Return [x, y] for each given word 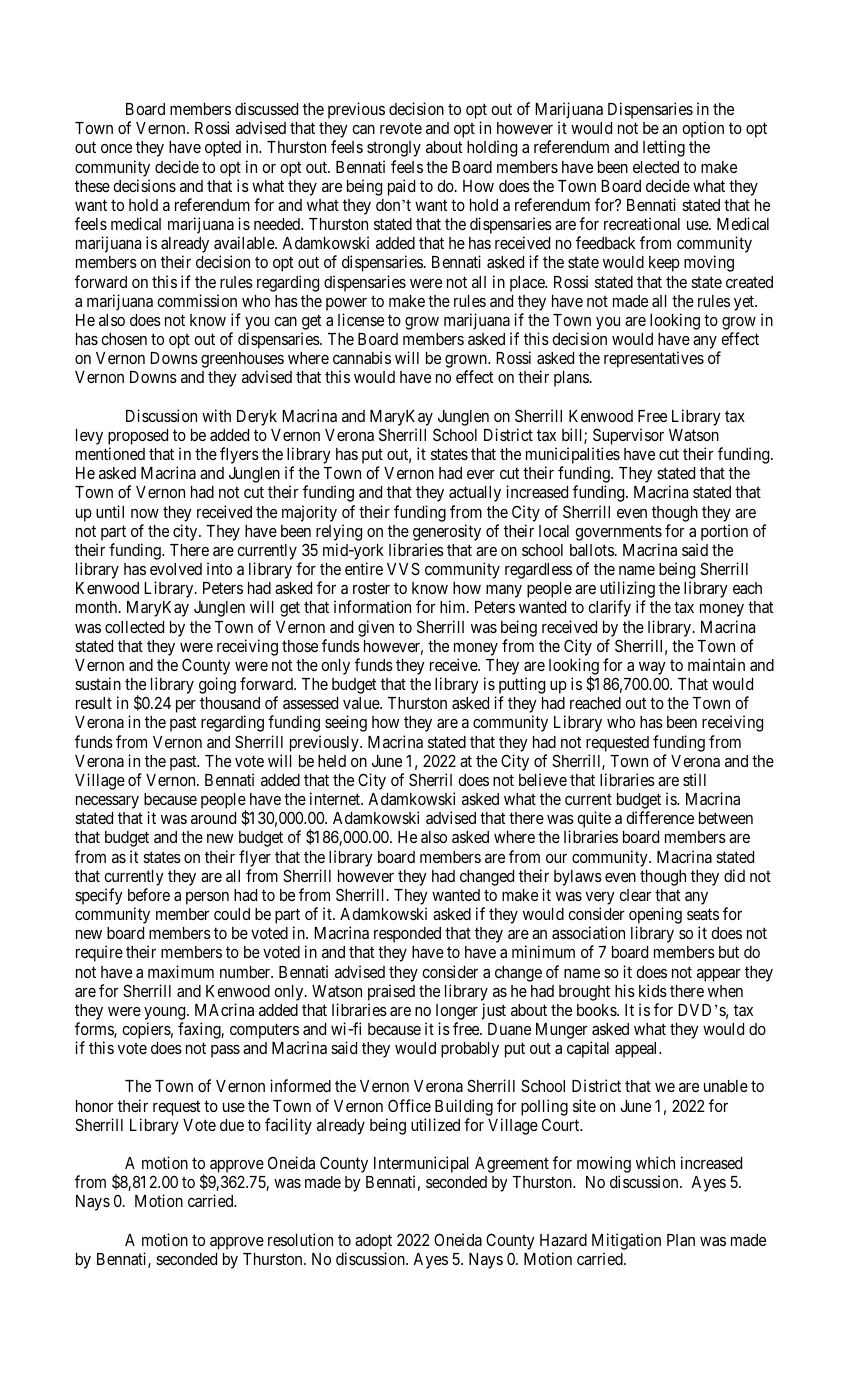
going [217, 685]
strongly [394, 149]
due [232, 1125]
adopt [373, 1242]
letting [664, 148]
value [362, 703]
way [652, 668]
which [655, 1162]
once [116, 148]
